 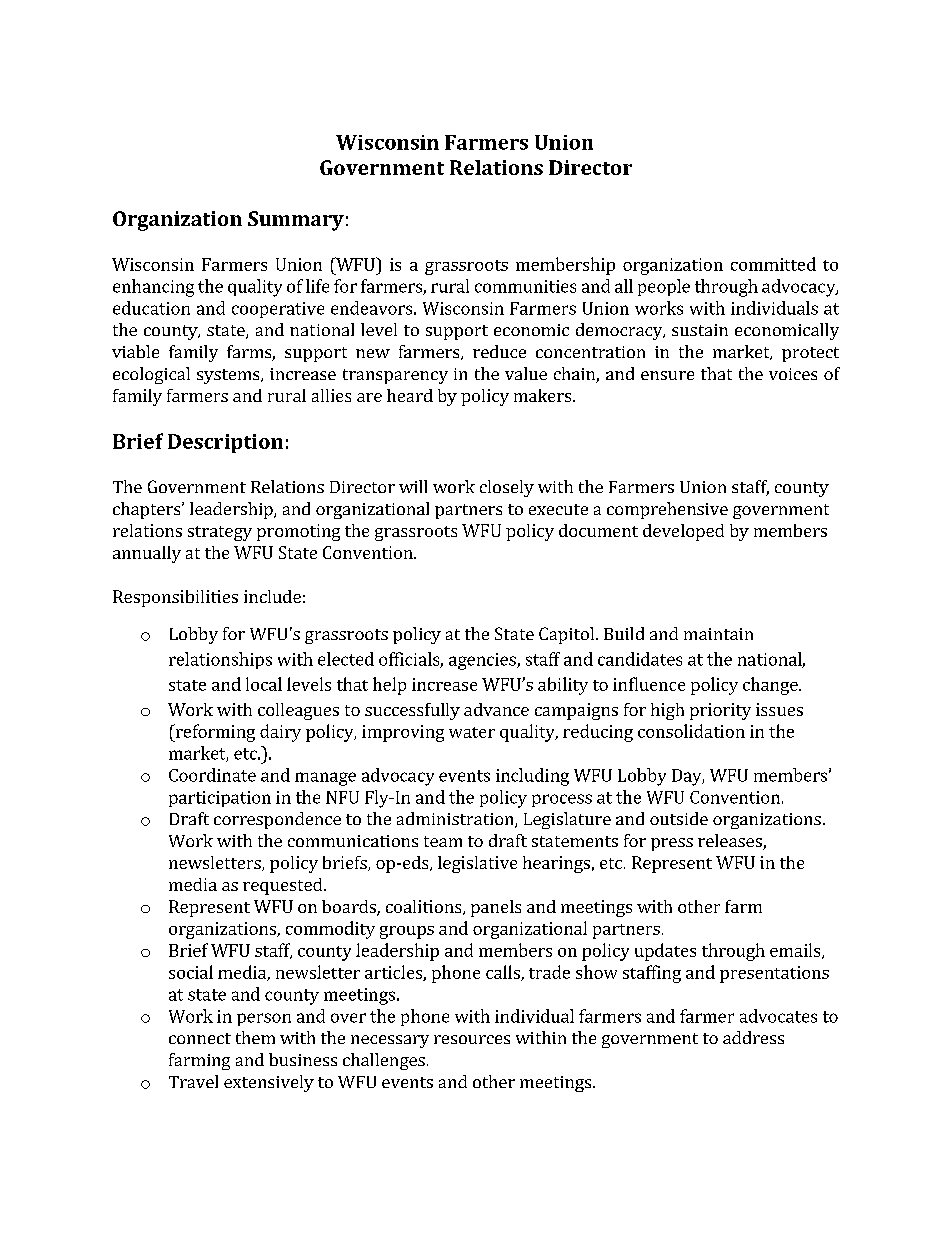 I want to click on Description, so click(x=225, y=443).
